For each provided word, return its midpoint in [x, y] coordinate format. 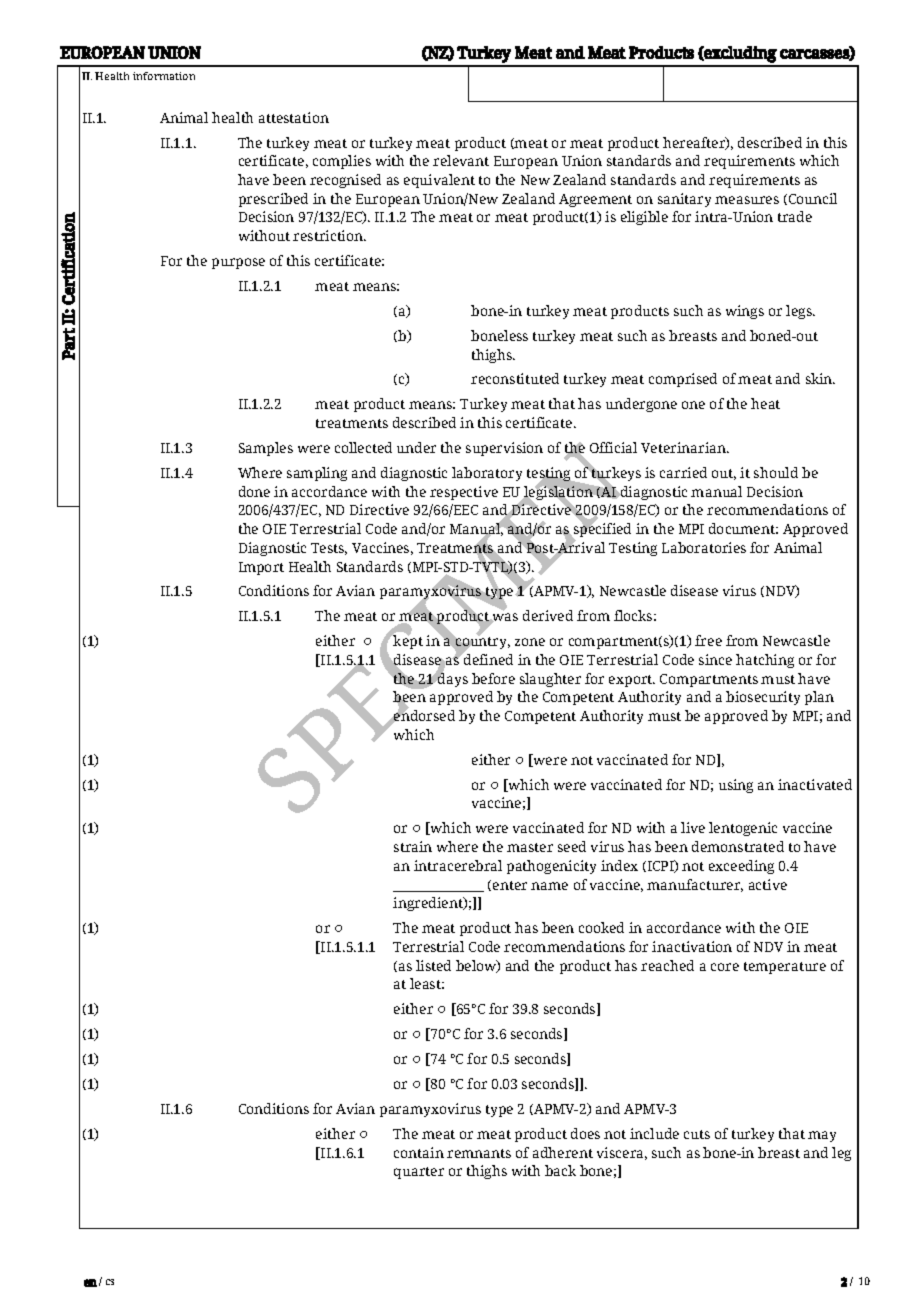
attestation [294, 117]
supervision [504, 449]
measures [747, 200]
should [776, 472]
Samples [266, 449]
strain [413, 846]
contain [419, 1152]
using [736, 786]
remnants [479, 1153]
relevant [461, 160]
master [530, 847]
